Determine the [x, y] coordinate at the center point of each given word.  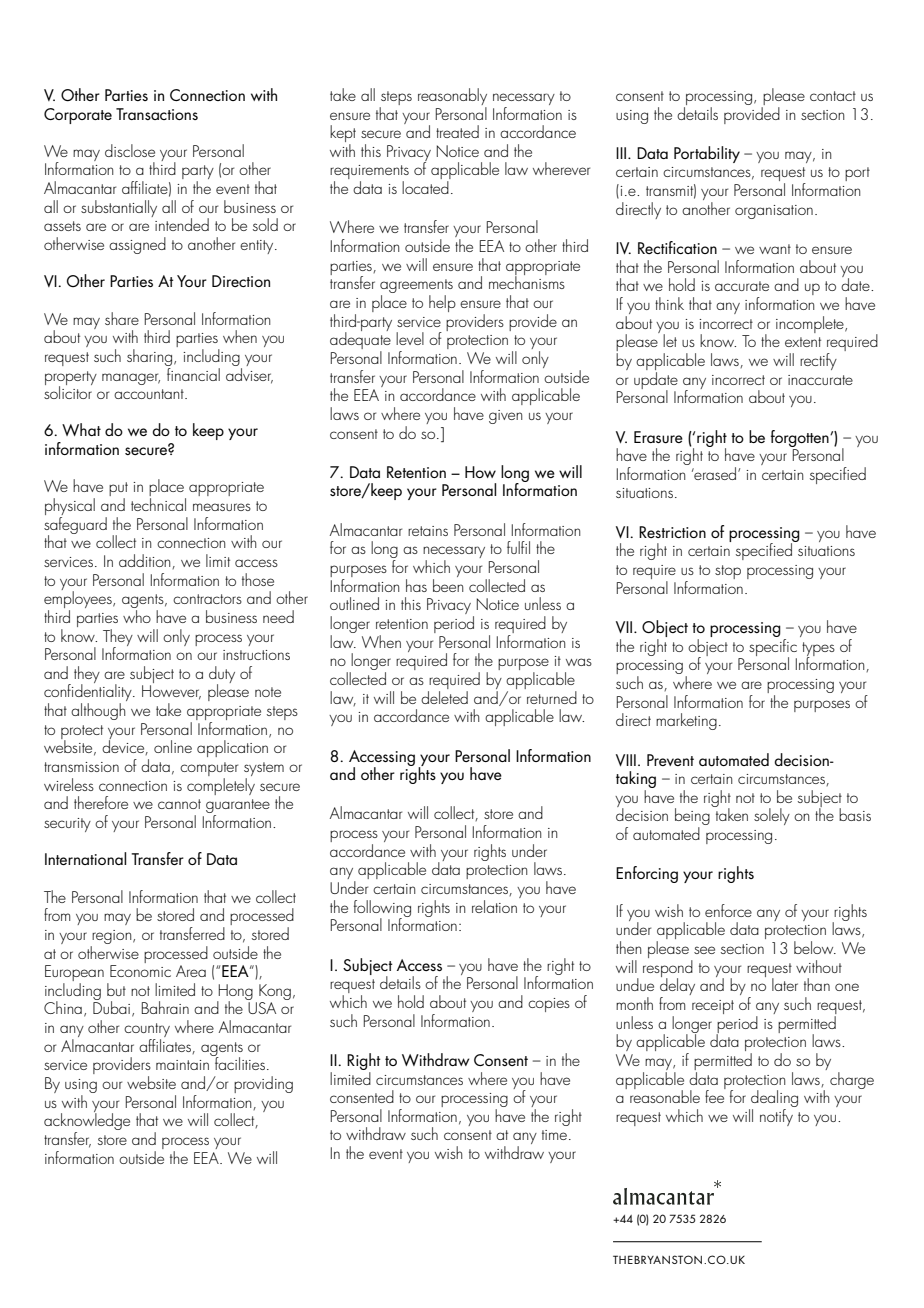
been [448, 584]
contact [833, 96]
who [137, 616]
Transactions [157, 114]
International [85, 858]
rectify [818, 361]
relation [494, 906]
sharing [149, 357]
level [410, 338]
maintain [182, 1065]
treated [457, 131]
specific [773, 647]
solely [772, 816]
